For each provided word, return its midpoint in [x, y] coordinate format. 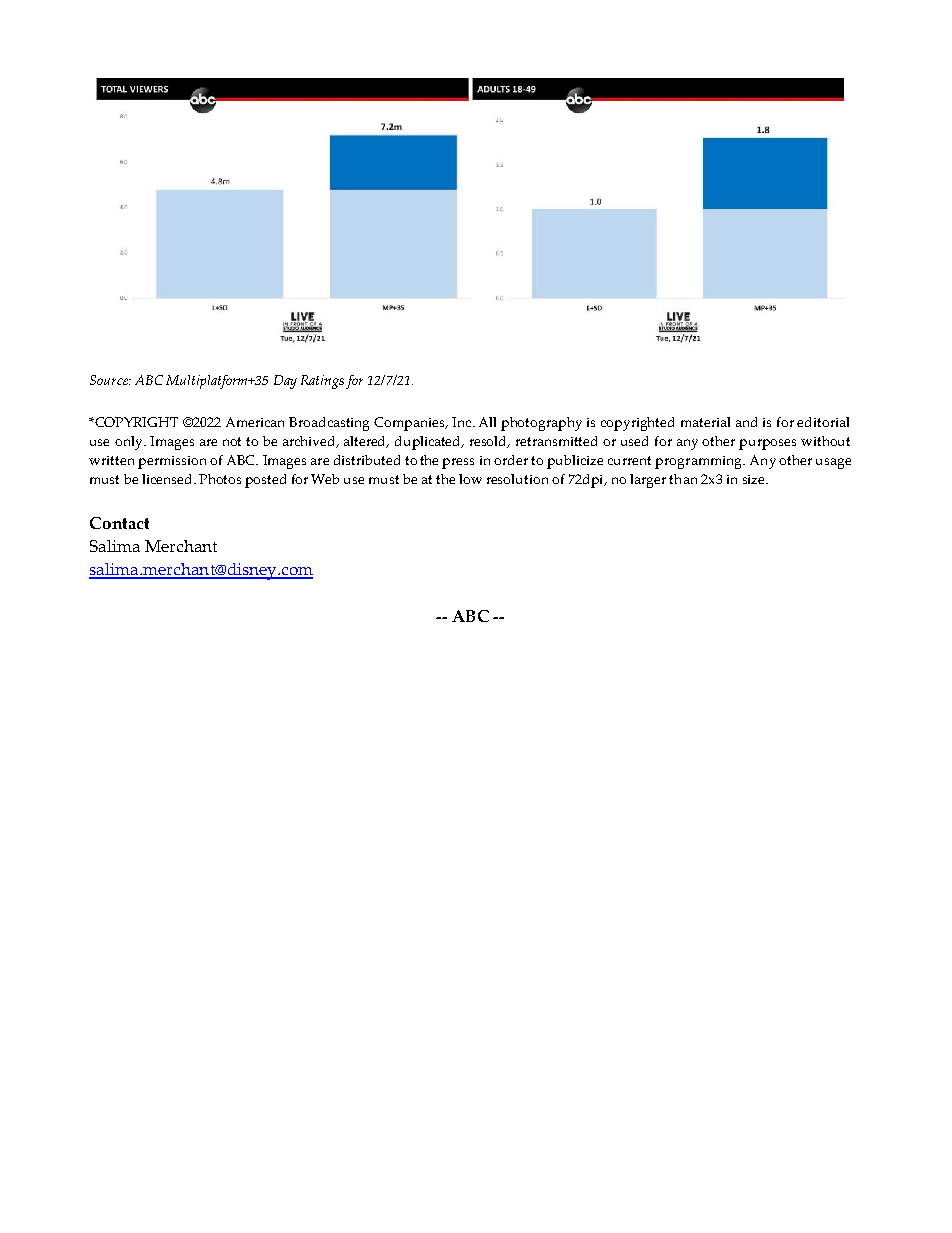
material [705, 422]
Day [285, 382]
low [470, 479]
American [255, 422]
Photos [220, 479]
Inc [463, 422]
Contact [119, 523]
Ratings [322, 382]
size [755, 479]
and [746, 422]
